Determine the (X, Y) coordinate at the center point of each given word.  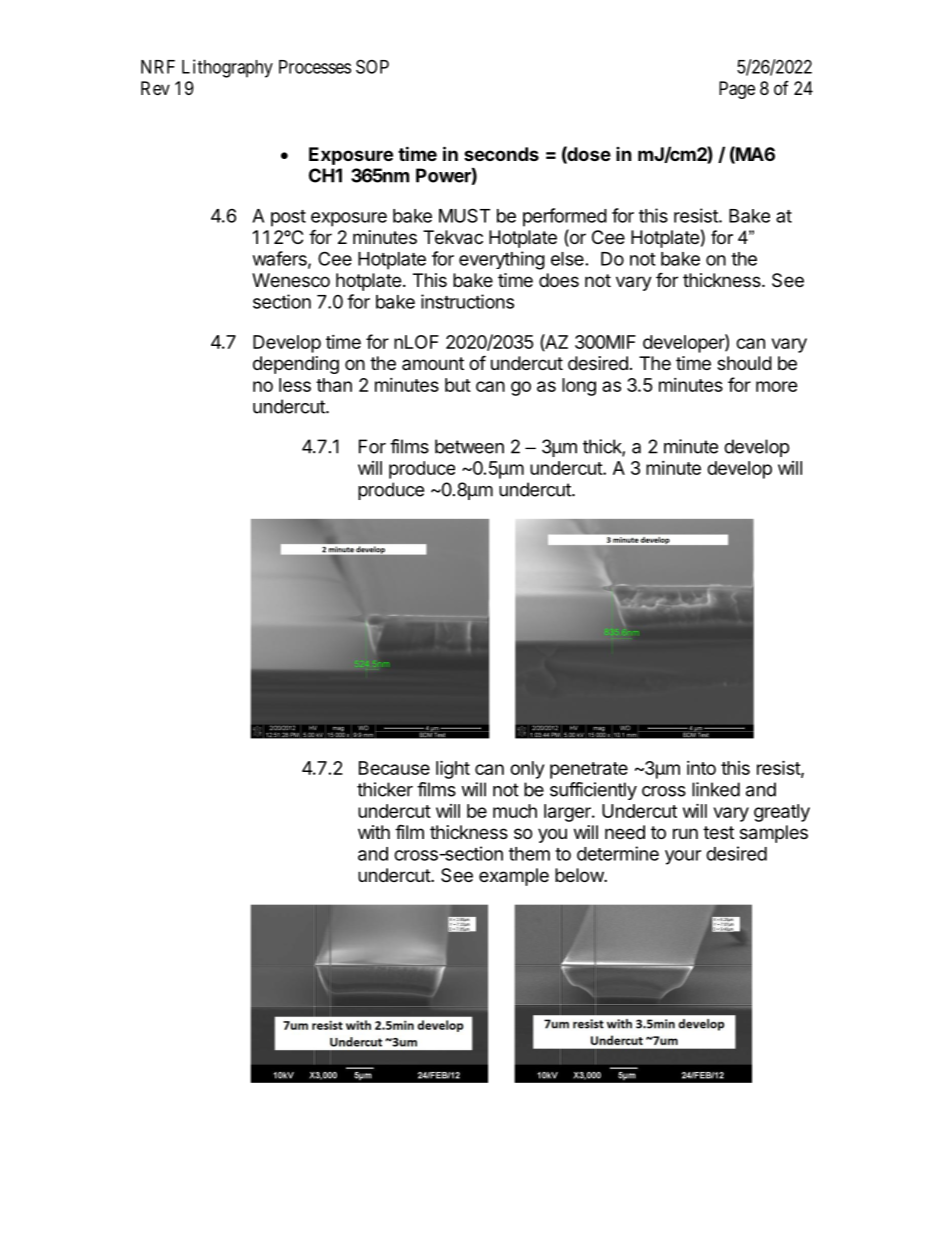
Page (737, 90)
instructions (467, 301)
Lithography (227, 68)
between (469, 446)
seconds (501, 154)
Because (394, 768)
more (777, 386)
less (295, 385)
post (288, 218)
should (744, 363)
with (374, 832)
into (701, 768)
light (453, 769)
